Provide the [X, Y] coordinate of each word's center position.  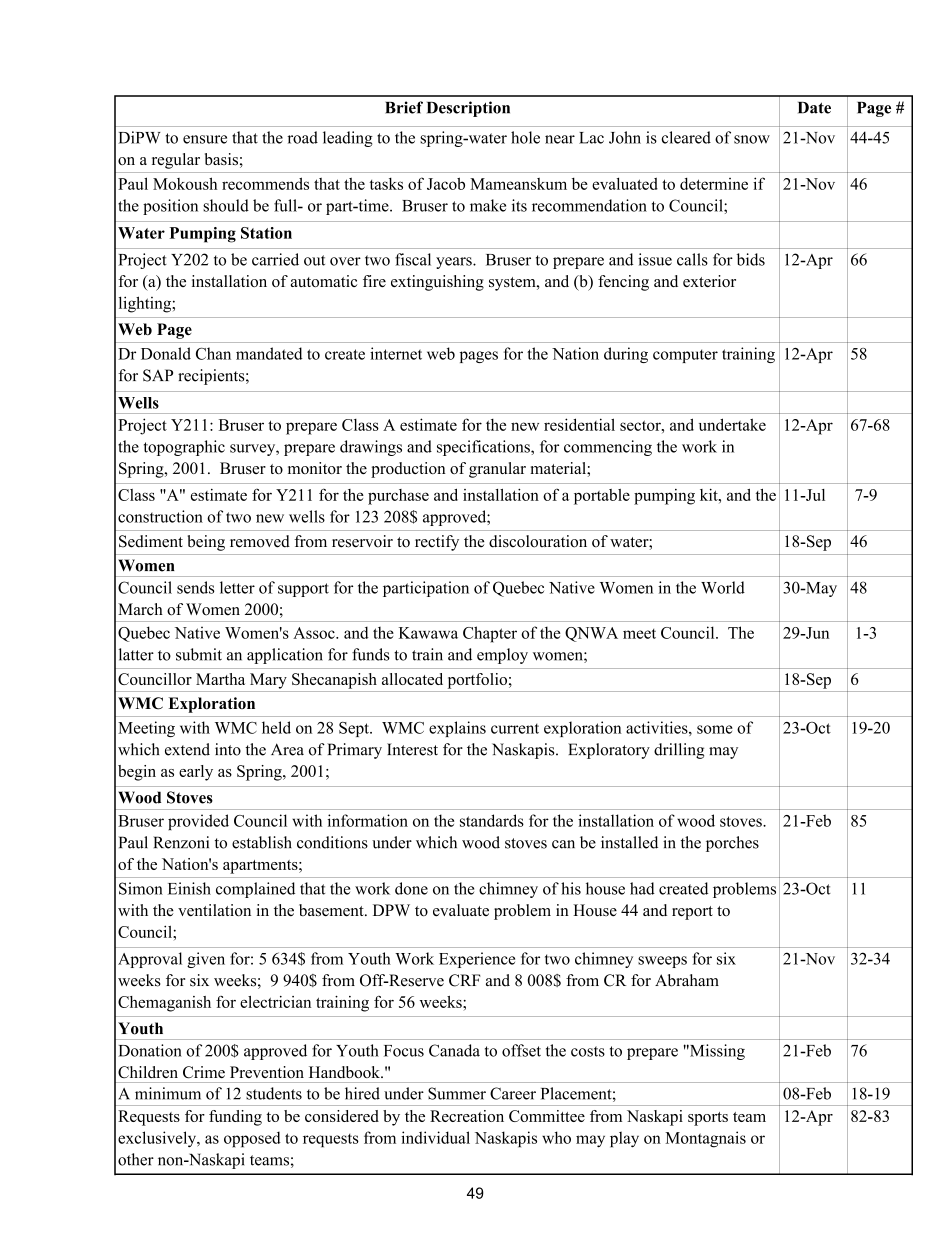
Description [468, 109]
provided [198, 822]
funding [235, 1118]
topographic [184, 448]
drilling [679, 751]
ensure [205, 139]
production [408, 470]
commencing [608, 448]
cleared [686, 137]
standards [492, 820]
